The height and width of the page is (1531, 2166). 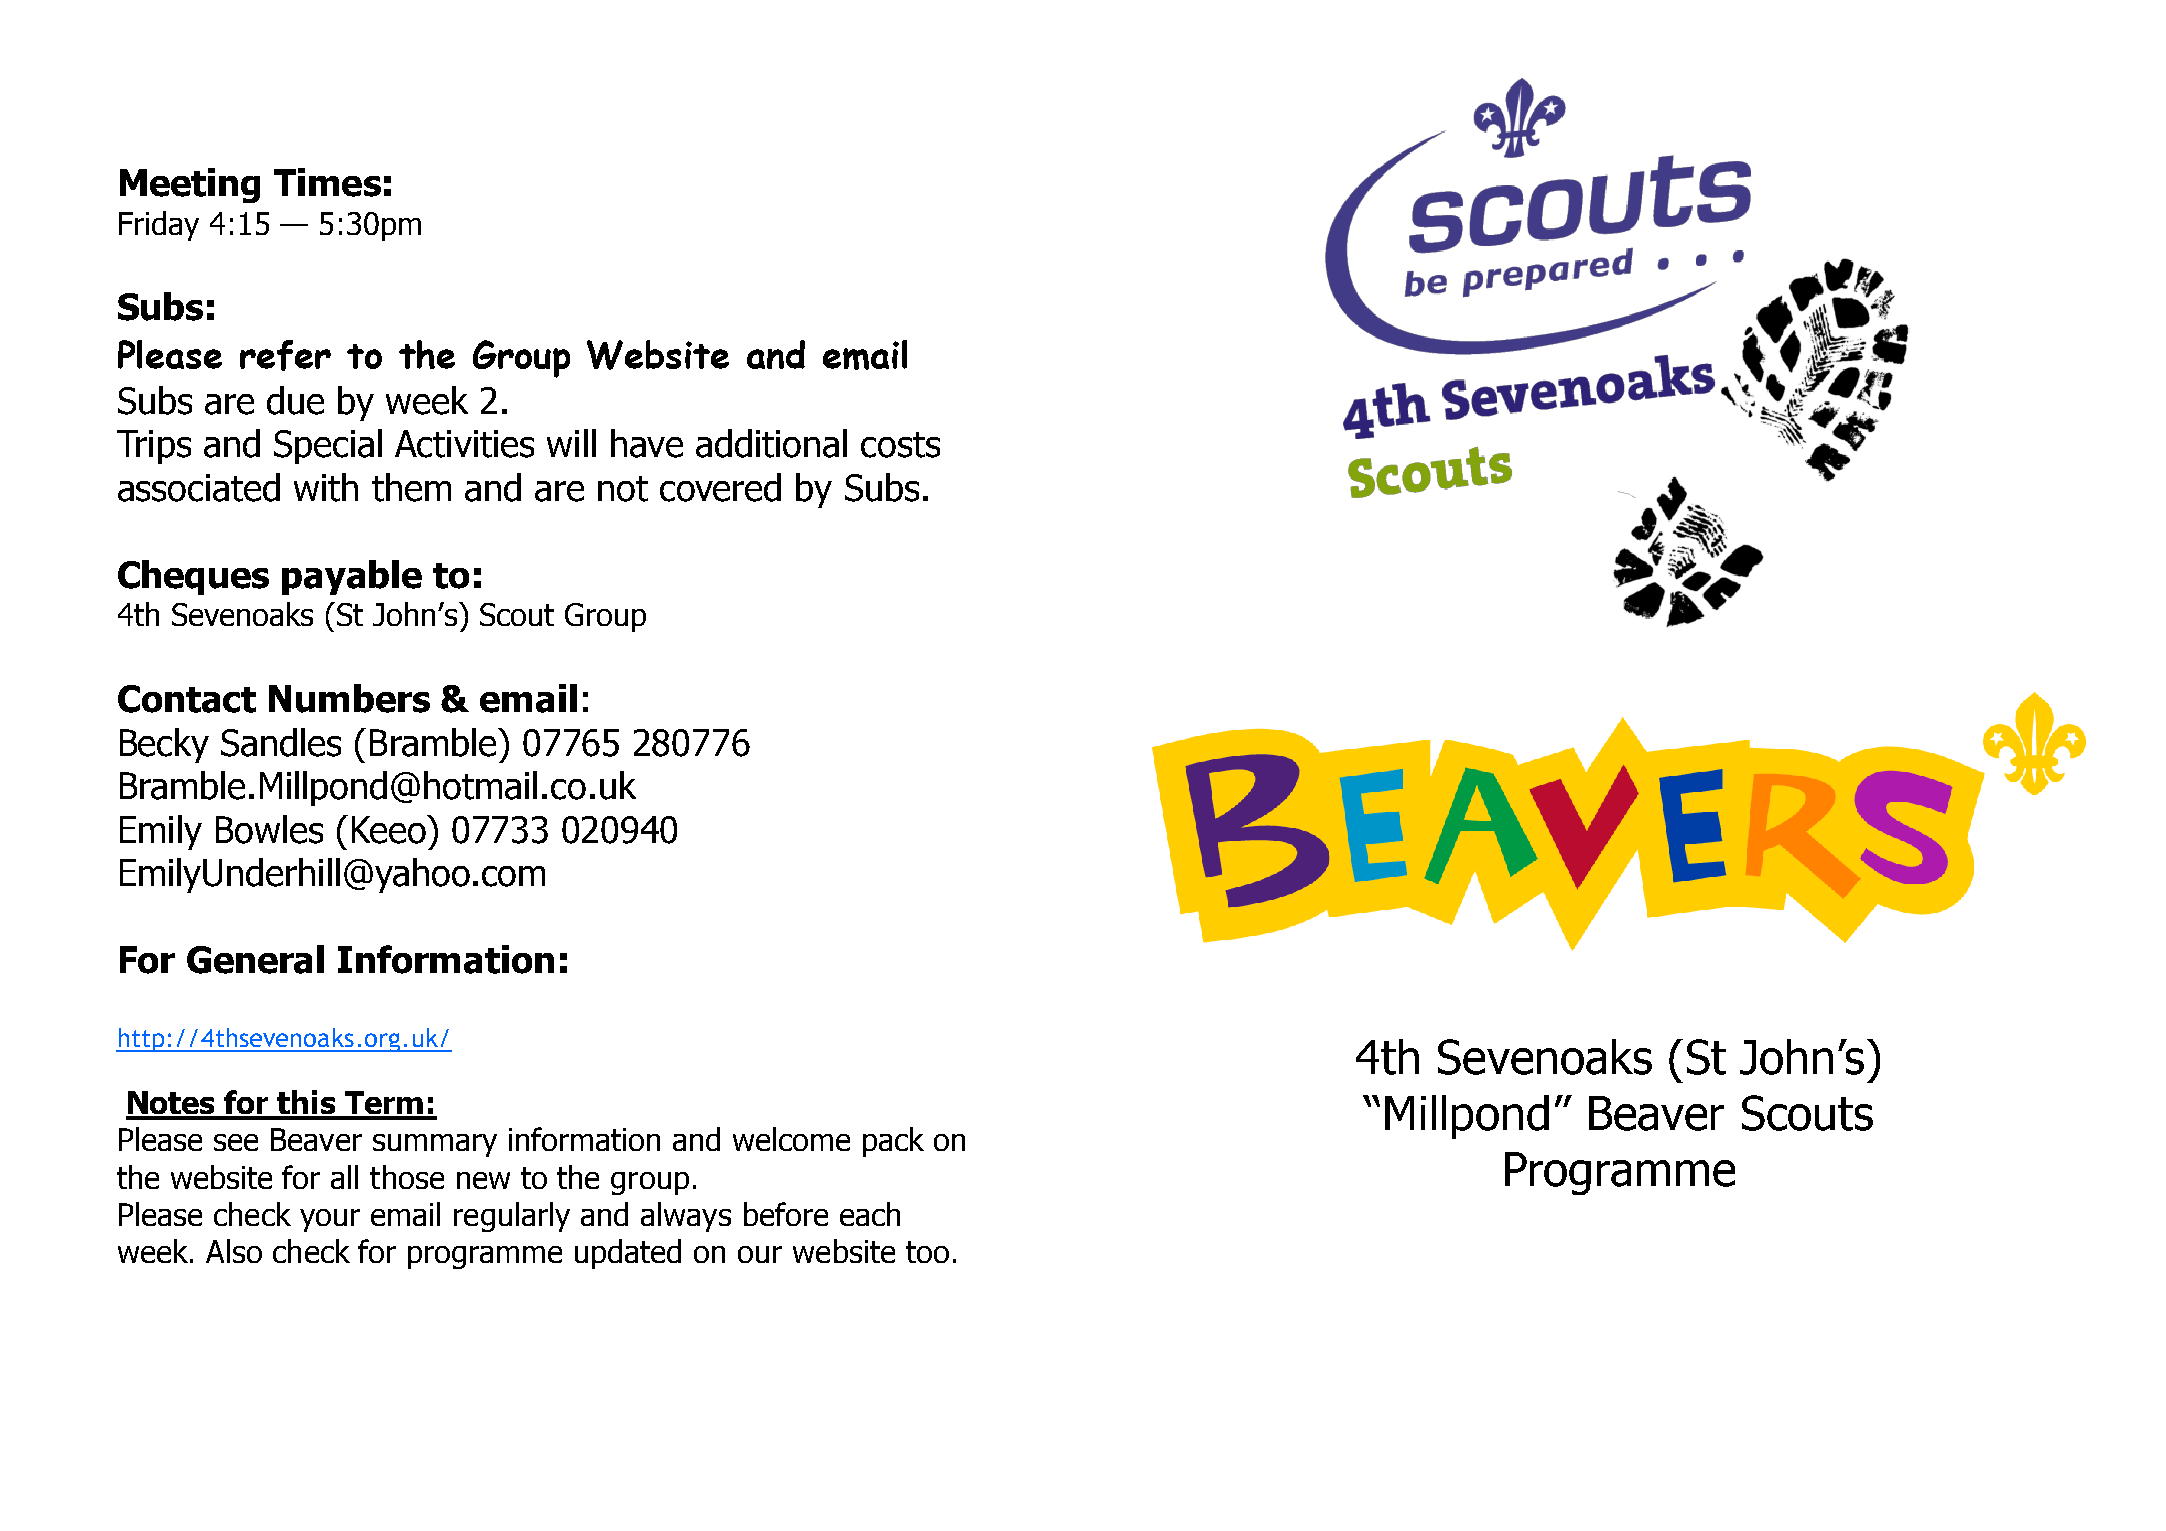 What do you see at coordinates (349, 698) in the page?
I see `Numbers` at bounding box center [349, 698].
